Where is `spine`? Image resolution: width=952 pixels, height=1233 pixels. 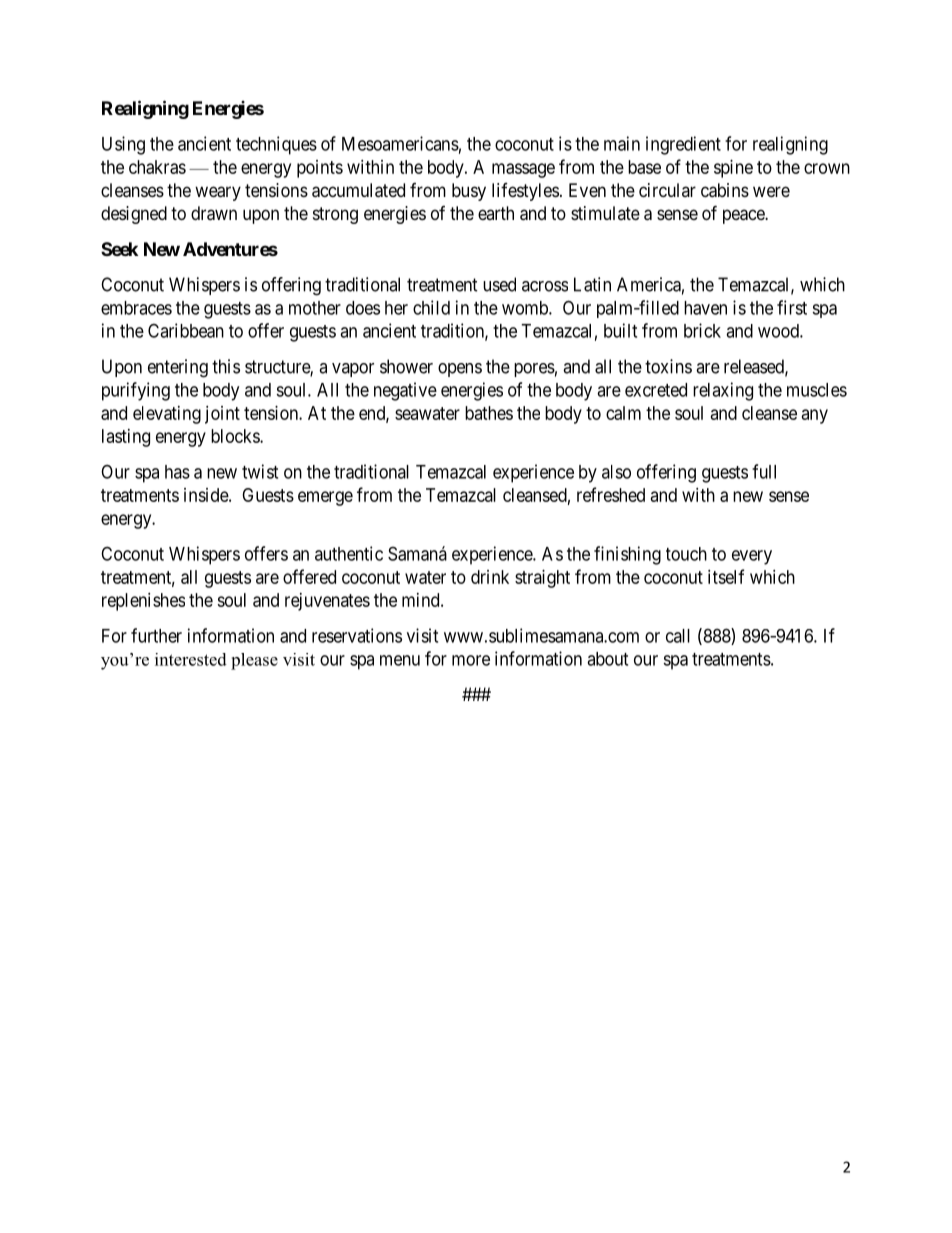
spine is located at coordinates (733, 169).
